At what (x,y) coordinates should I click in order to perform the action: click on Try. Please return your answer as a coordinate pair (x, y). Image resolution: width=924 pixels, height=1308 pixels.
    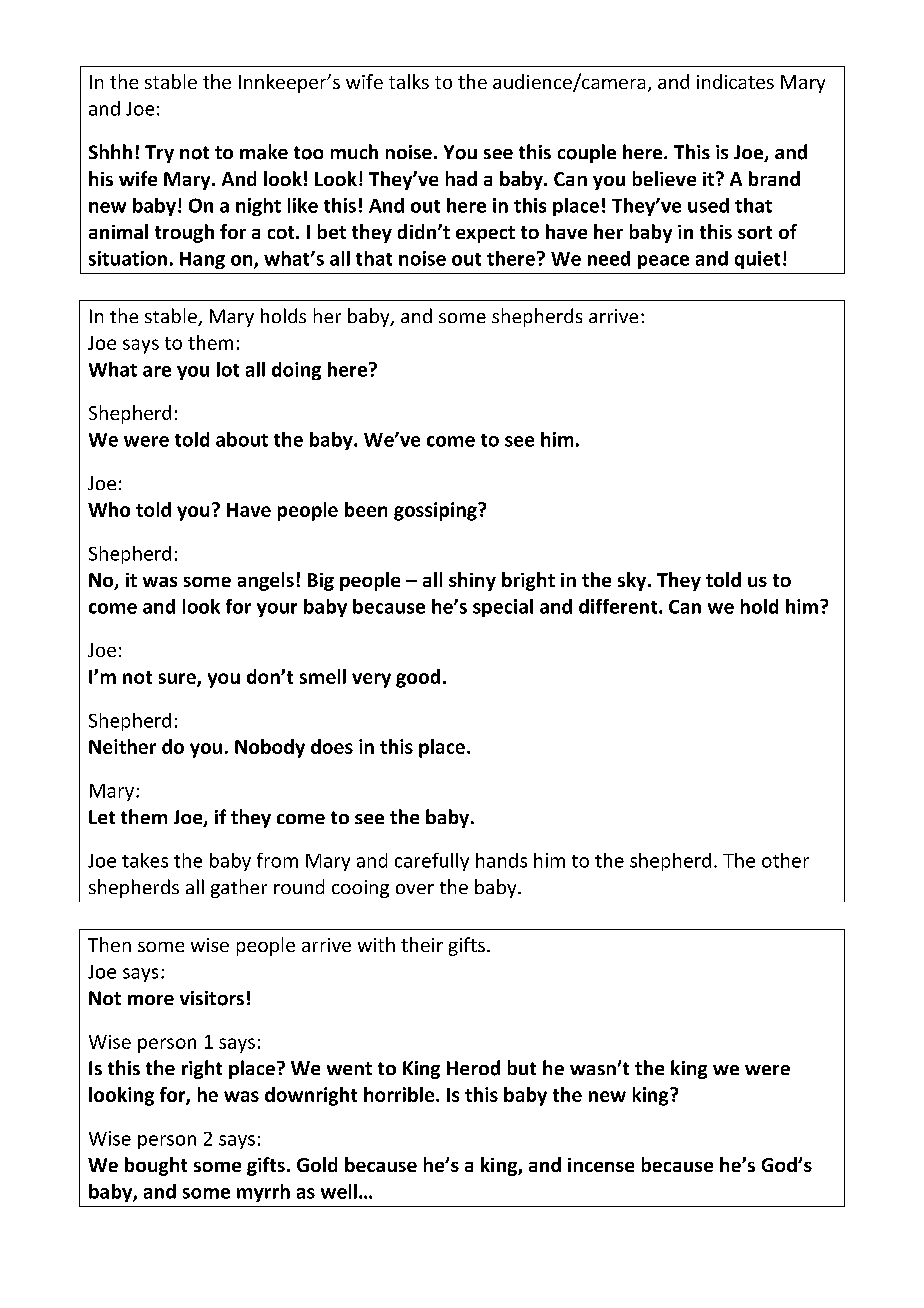
    Looking at the image, I should click on (159, 154).
